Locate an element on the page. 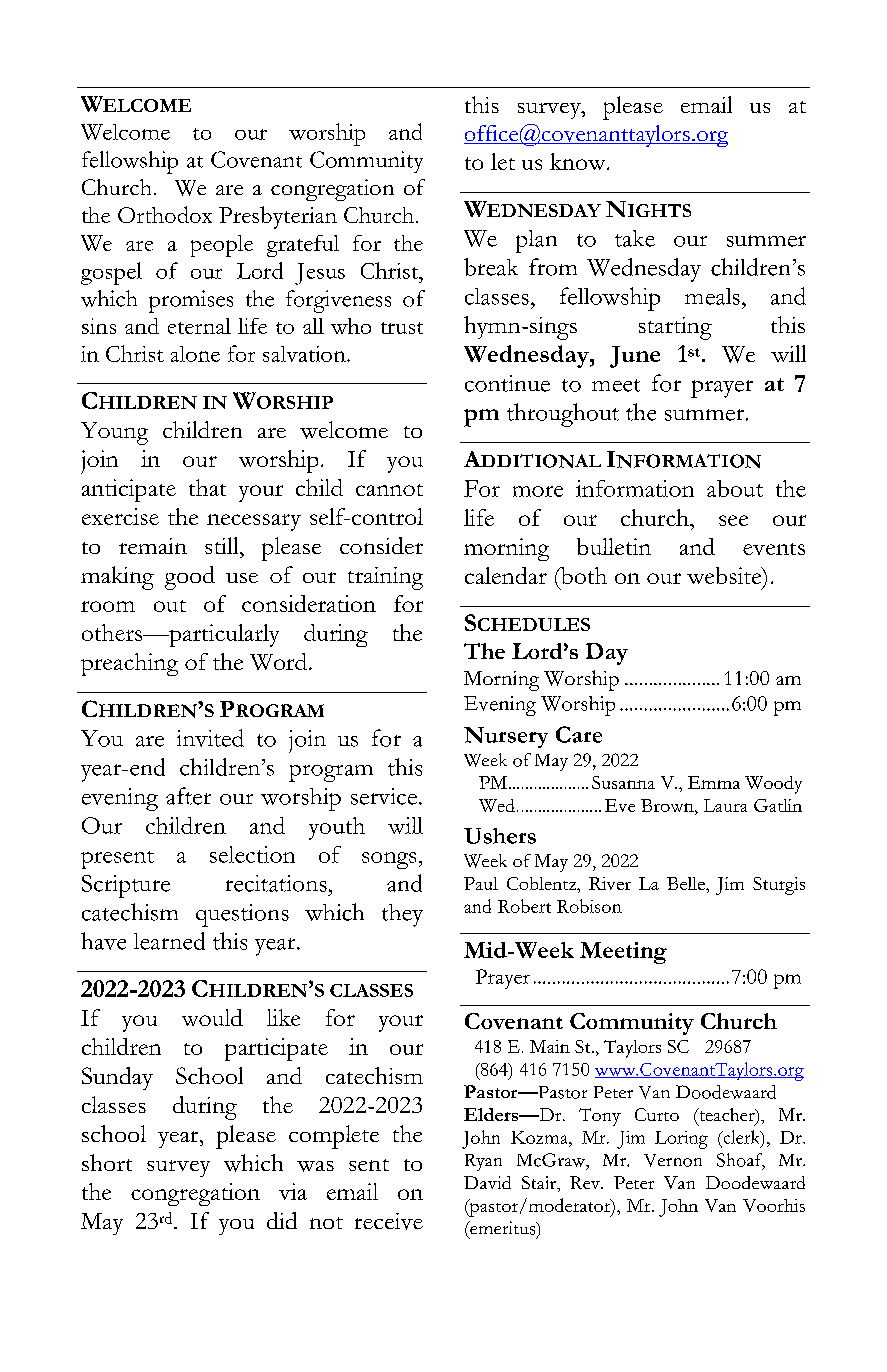 Image resolution: width=887 pixels, height=1372 pixels. see is located at coordinates (733, 520).
